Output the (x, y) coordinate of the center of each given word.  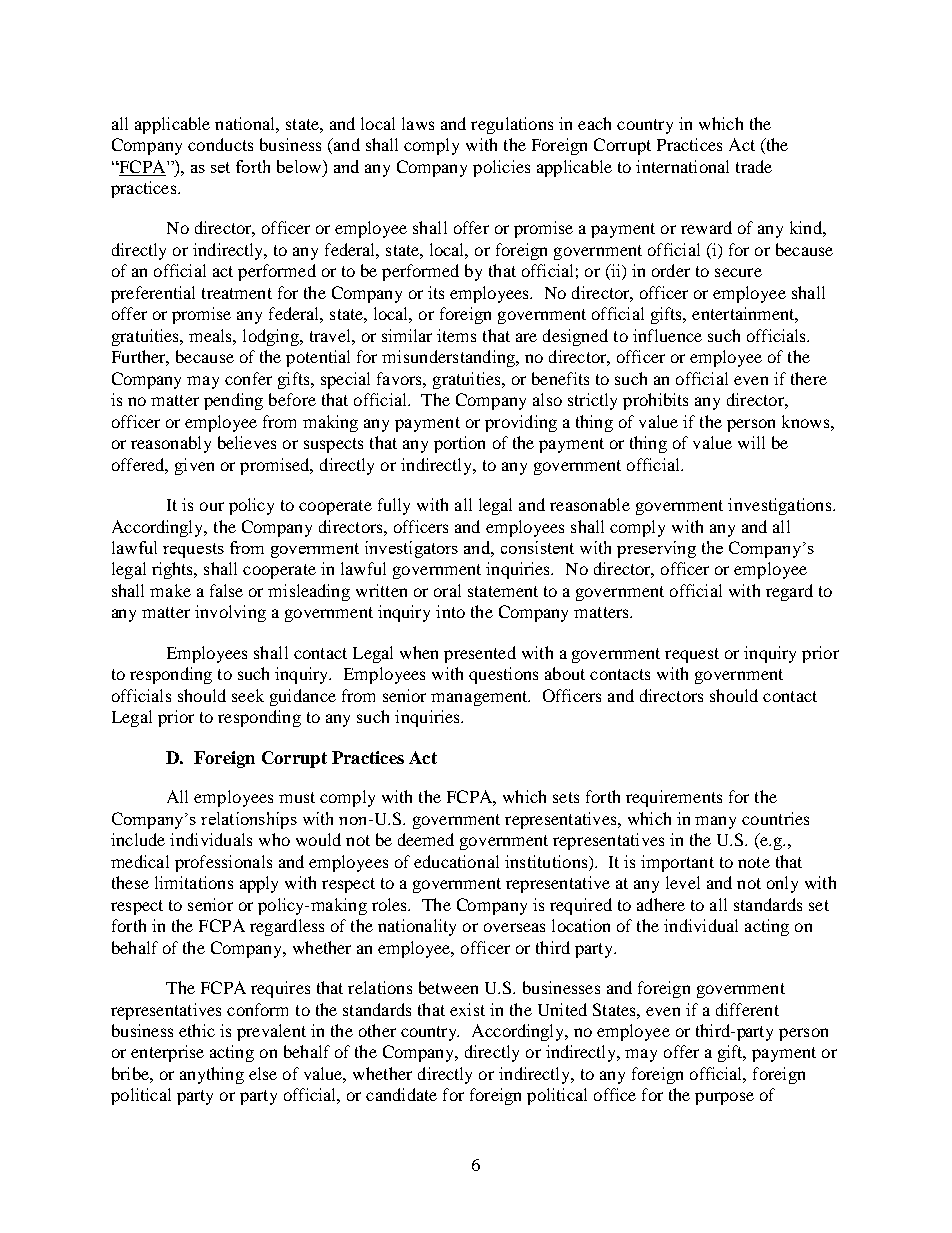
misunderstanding (450, 358)
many (715, 822)
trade (754, 166)
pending (233, 401)
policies (501, 168)
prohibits (655, 401)
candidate (401, 1094)
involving (230, 613)
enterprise (167, 1053)
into (450, 611)
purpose (724, 1098)
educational (456, 861)
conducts (220, 144)
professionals (223, 863)
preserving (656, 549)
